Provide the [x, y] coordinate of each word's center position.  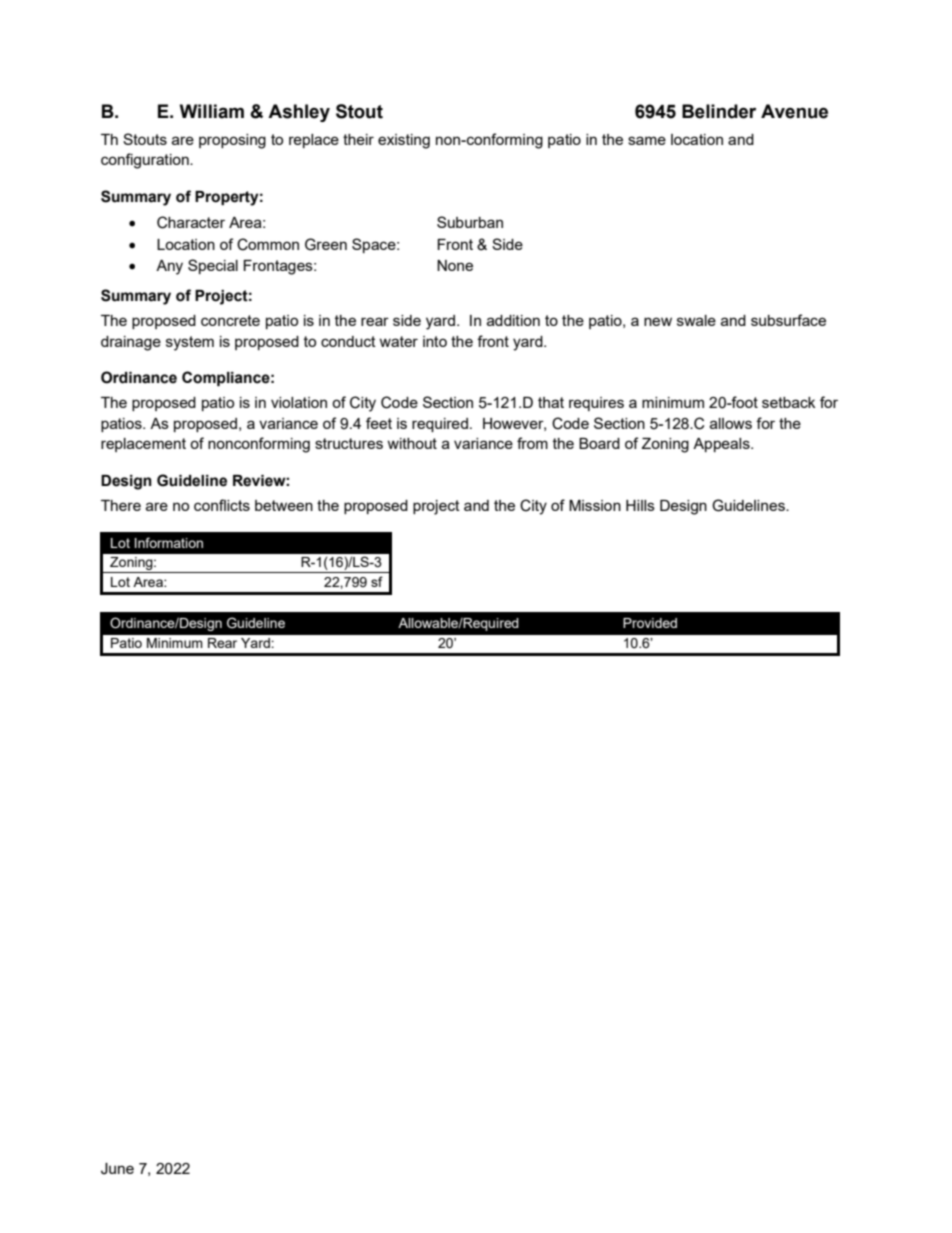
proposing [232, 141]
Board [599, 443]
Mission [595, 505]
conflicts [222, 505]
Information [169, 542]
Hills [640, 505]
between [284, 505]
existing [404, 141]
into [435, 341]
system [190, 343]
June [117, 1169]
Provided [650, 623]
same [647, 140]
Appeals [722, 445]
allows [731, 423]
